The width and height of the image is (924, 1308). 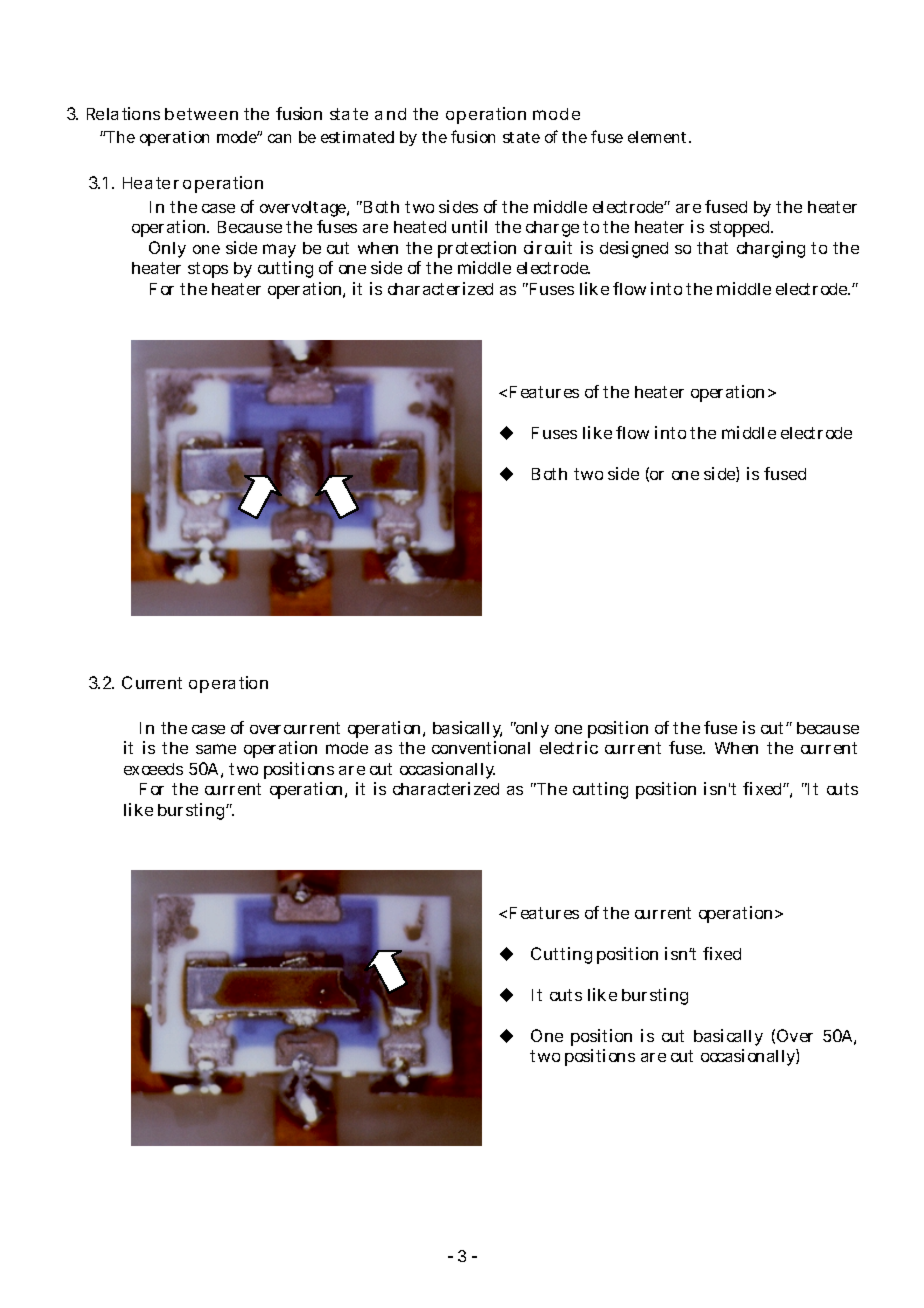 I want to click on circuit, so click(x=548, y=247).
